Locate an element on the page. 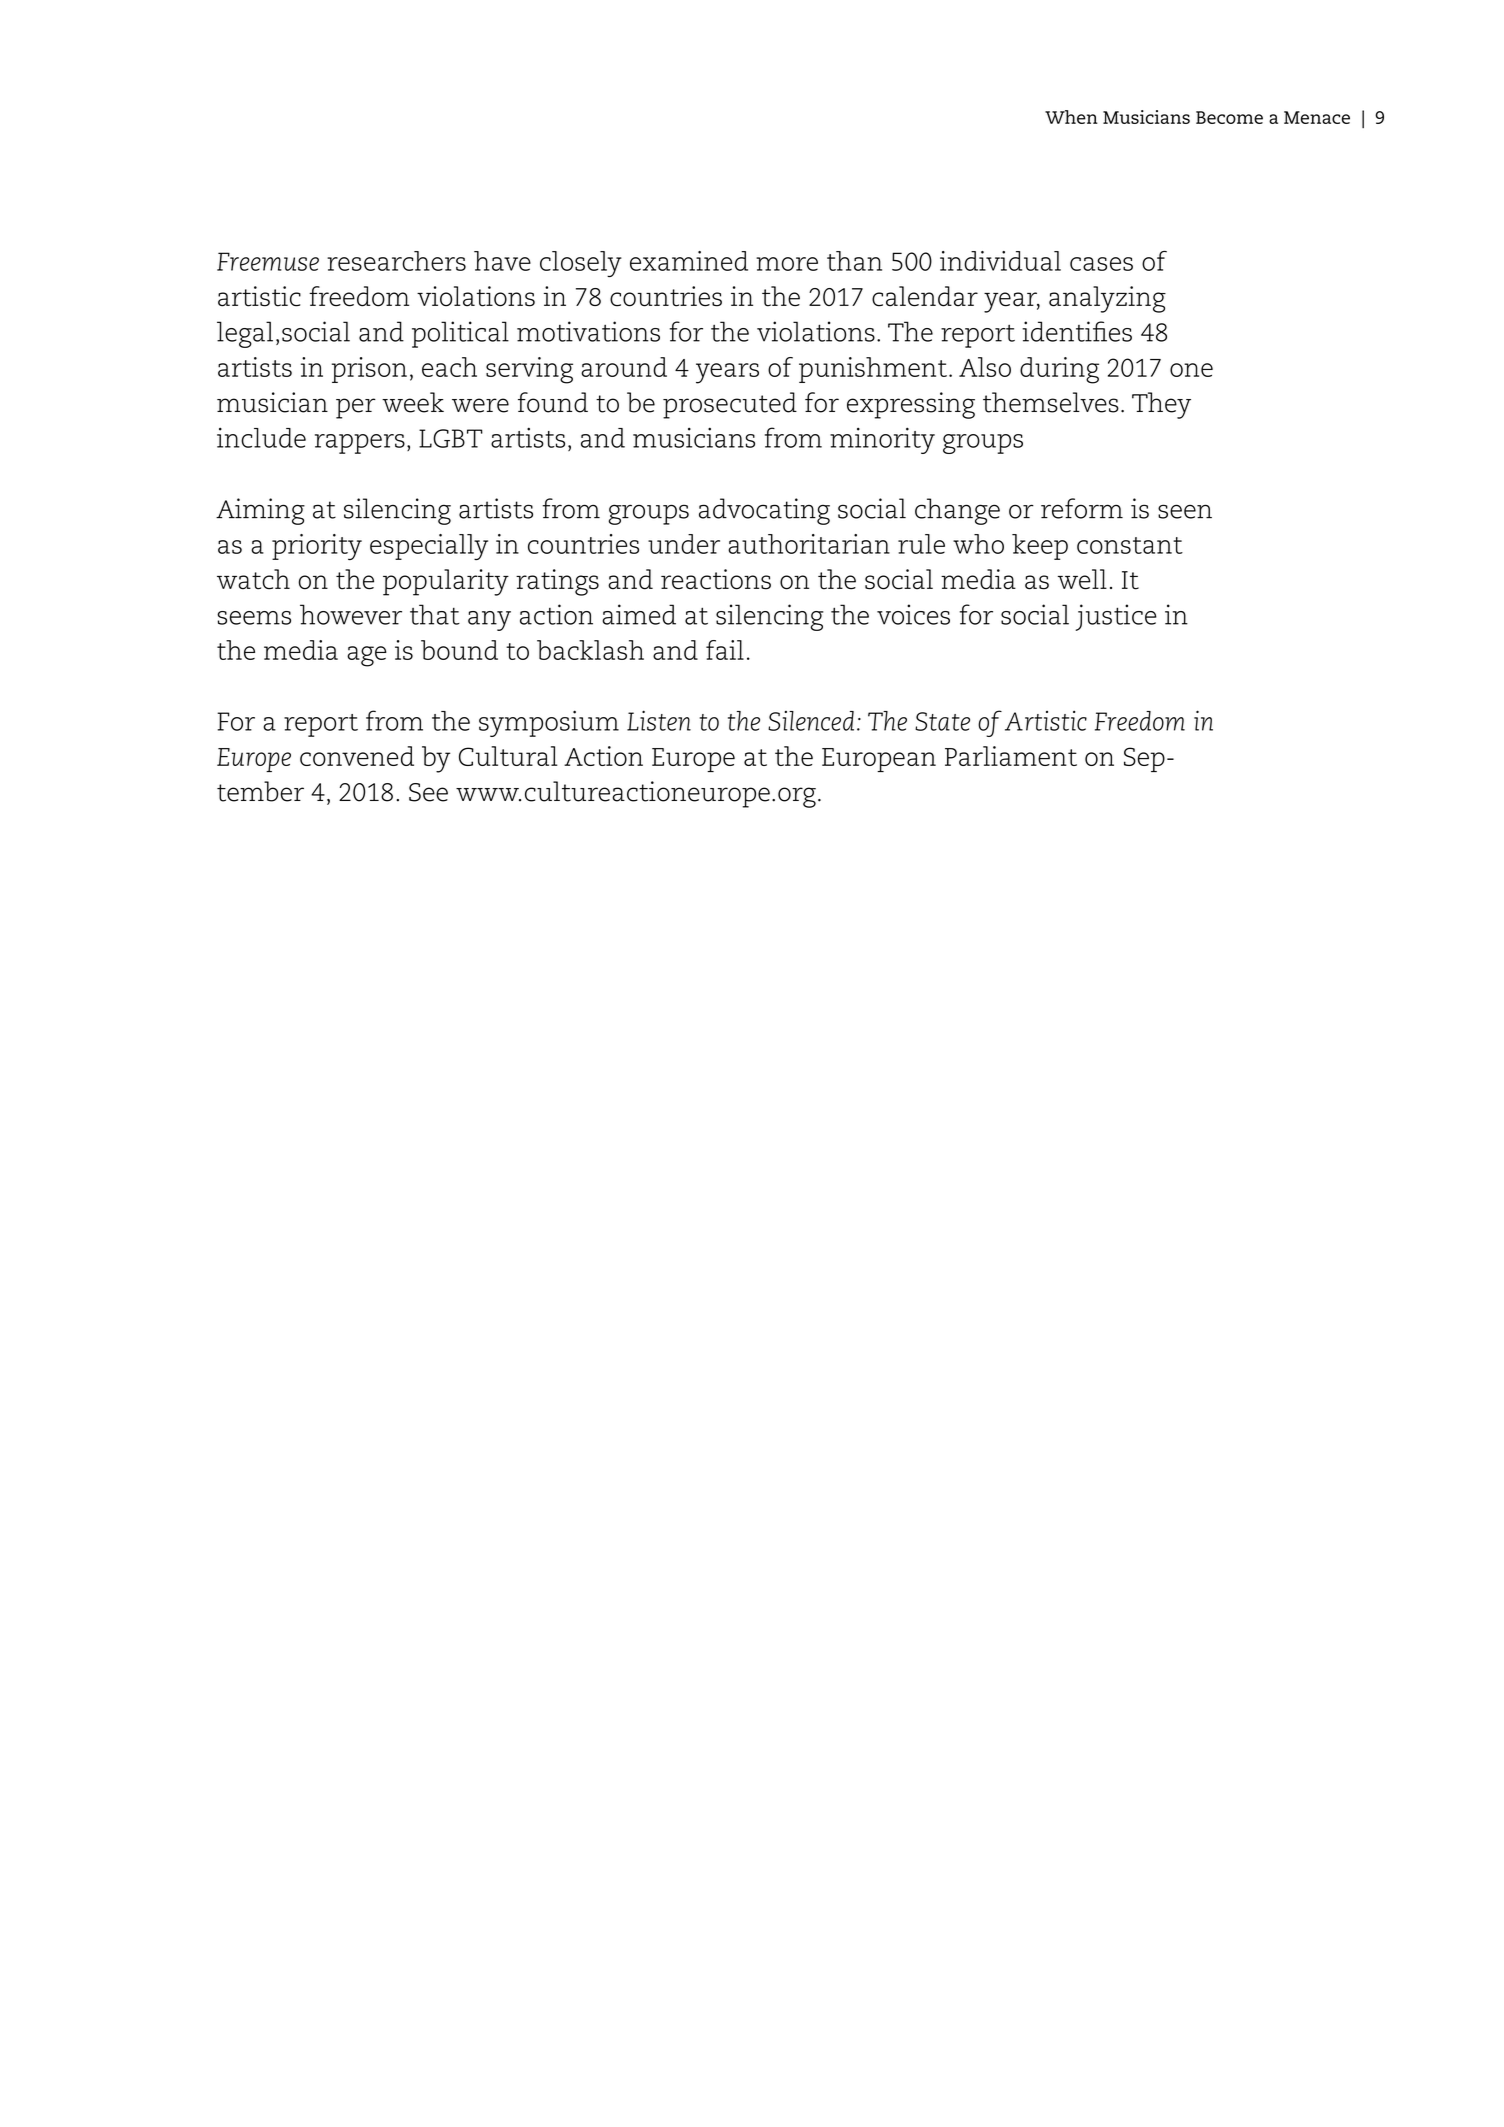  researchers is located at coordinates (396, 261).
